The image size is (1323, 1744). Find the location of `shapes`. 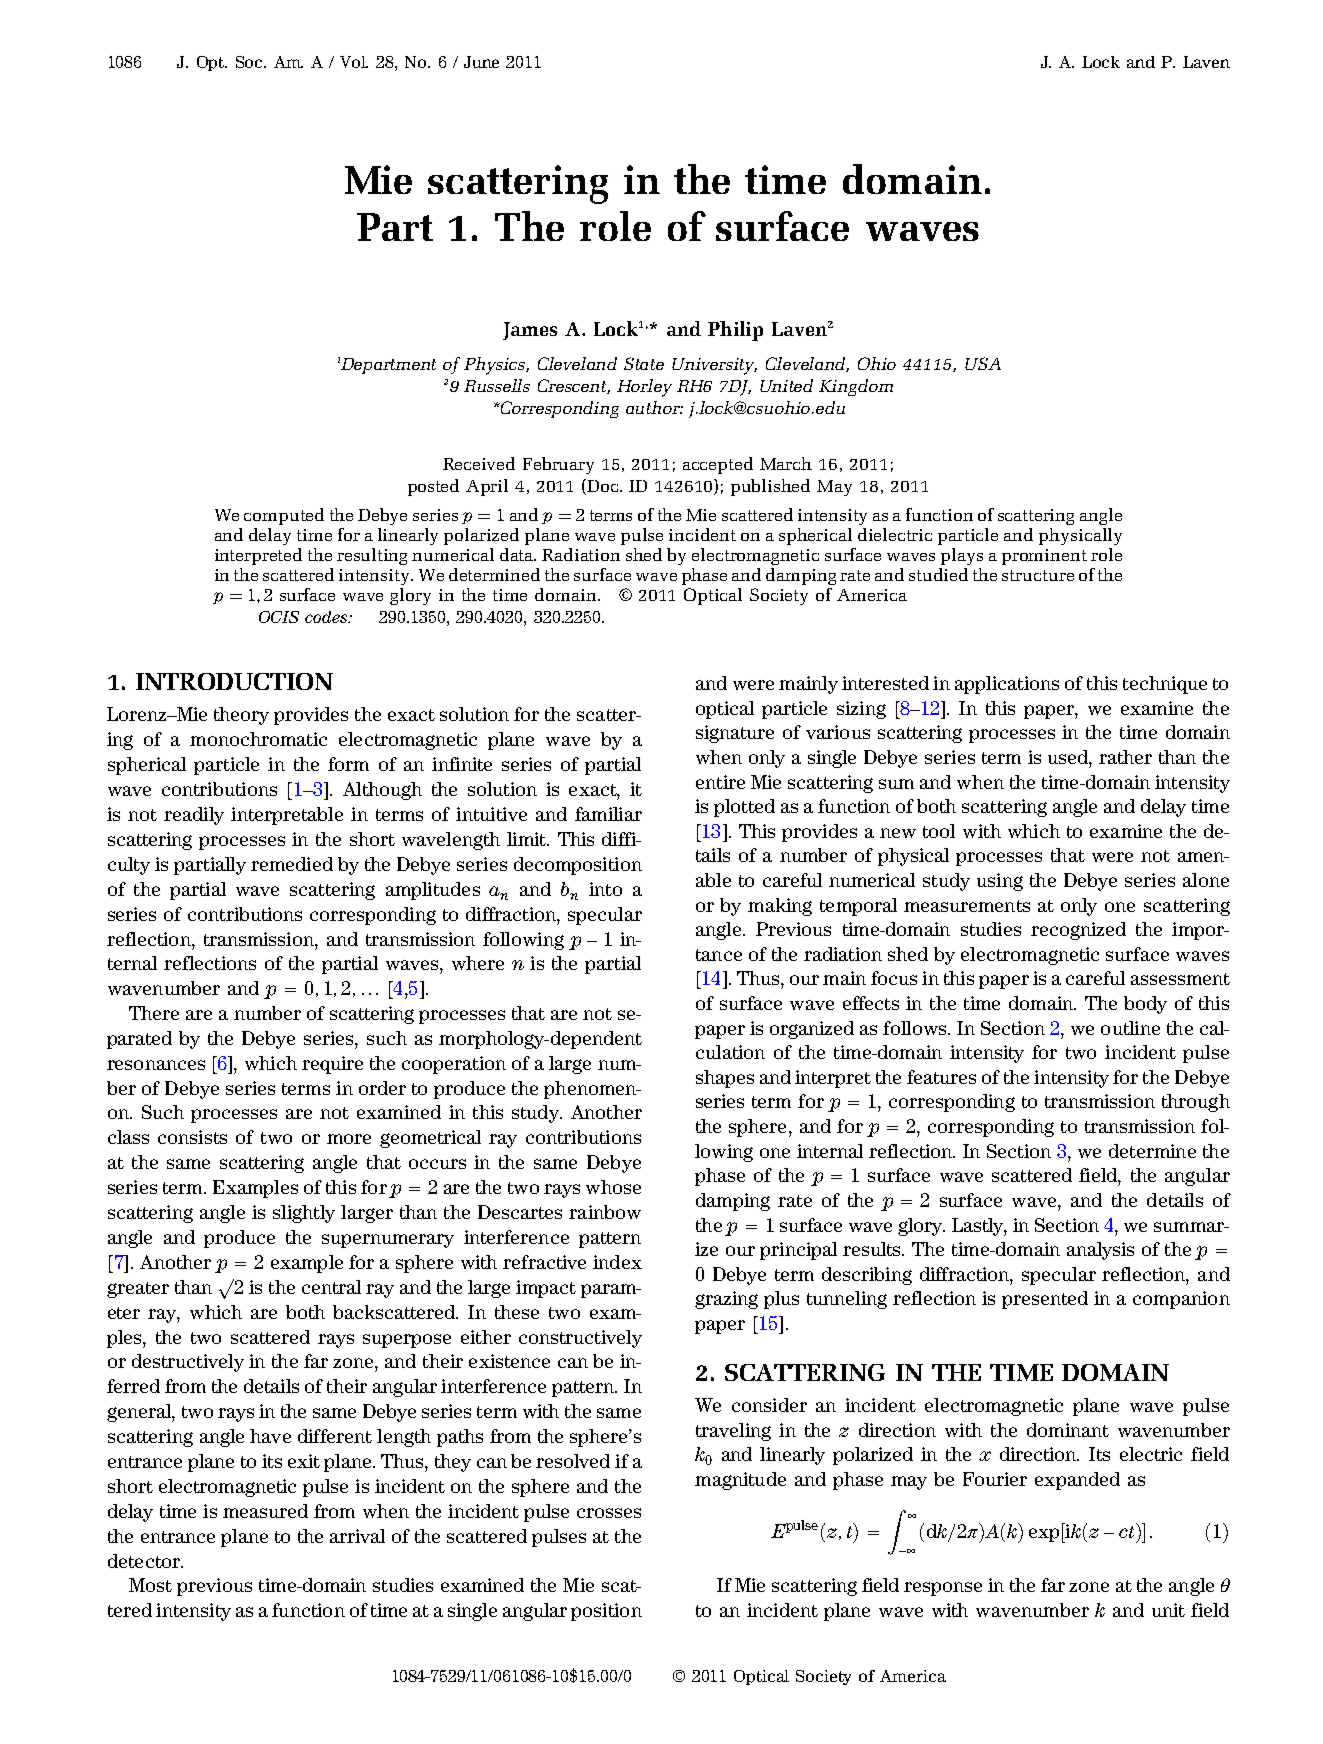

shapes is located at coordinates (725, 1079).
